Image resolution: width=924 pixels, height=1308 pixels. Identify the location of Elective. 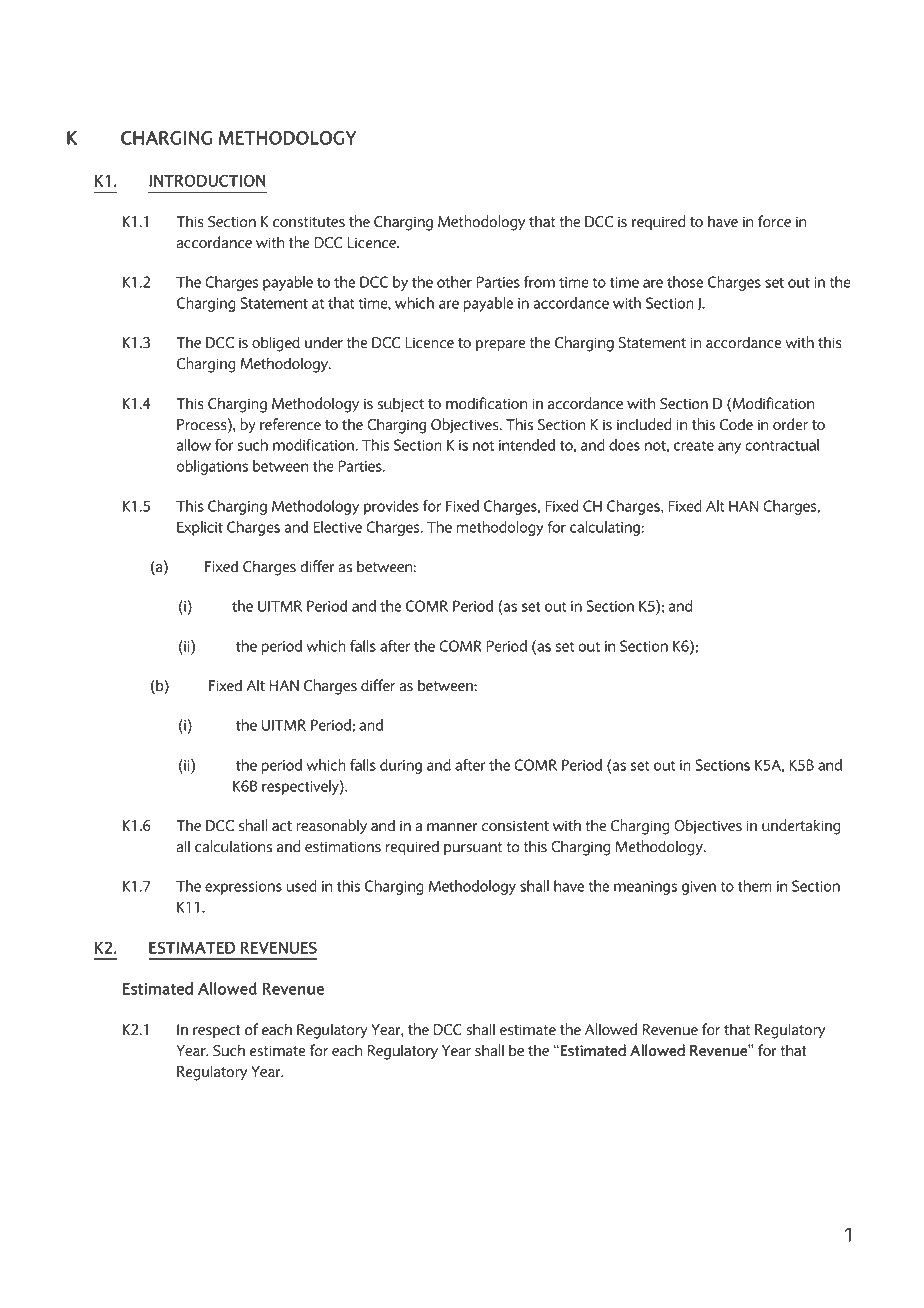
(337, 527).
